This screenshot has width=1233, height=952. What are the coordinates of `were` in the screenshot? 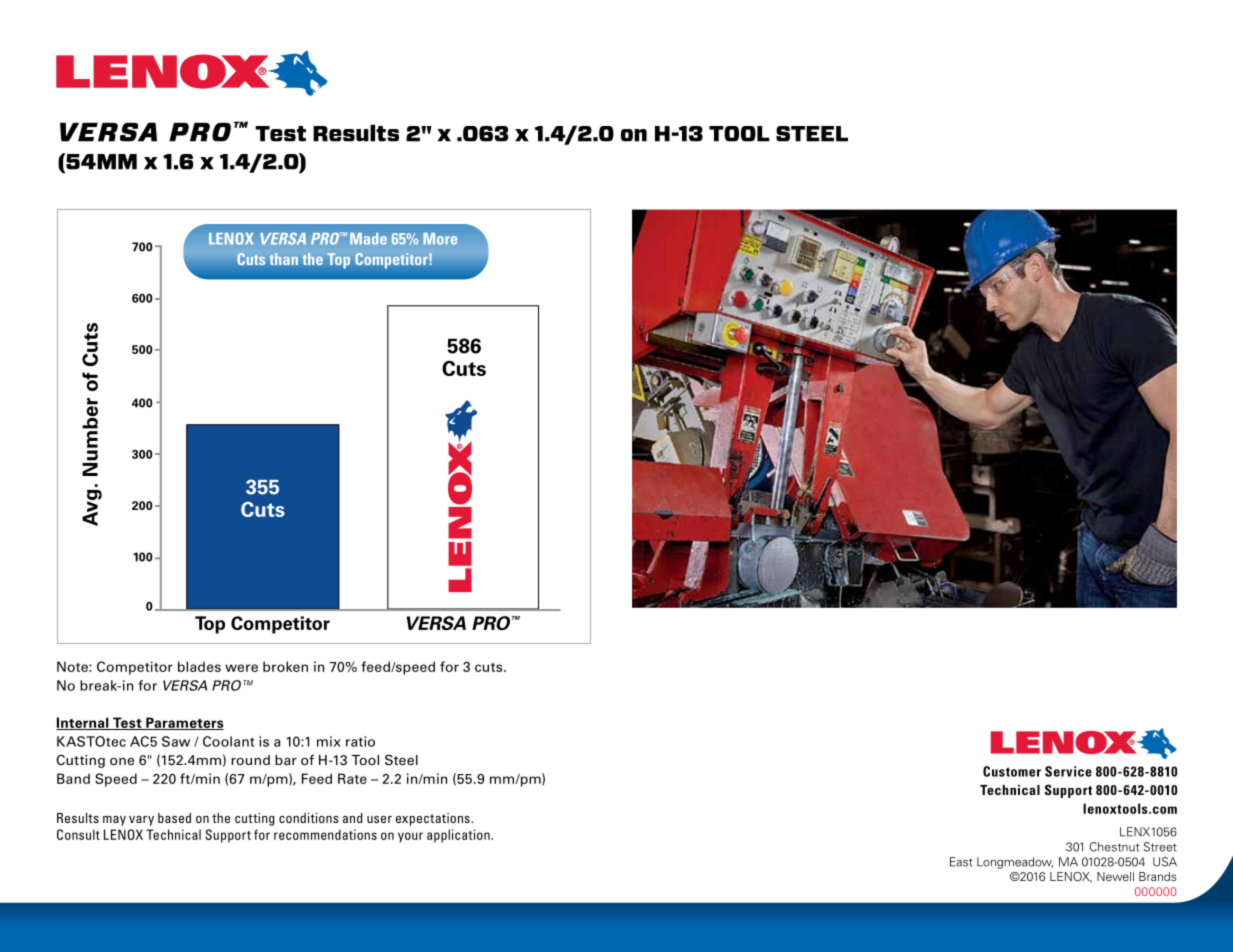 It's located at (241, 668).
